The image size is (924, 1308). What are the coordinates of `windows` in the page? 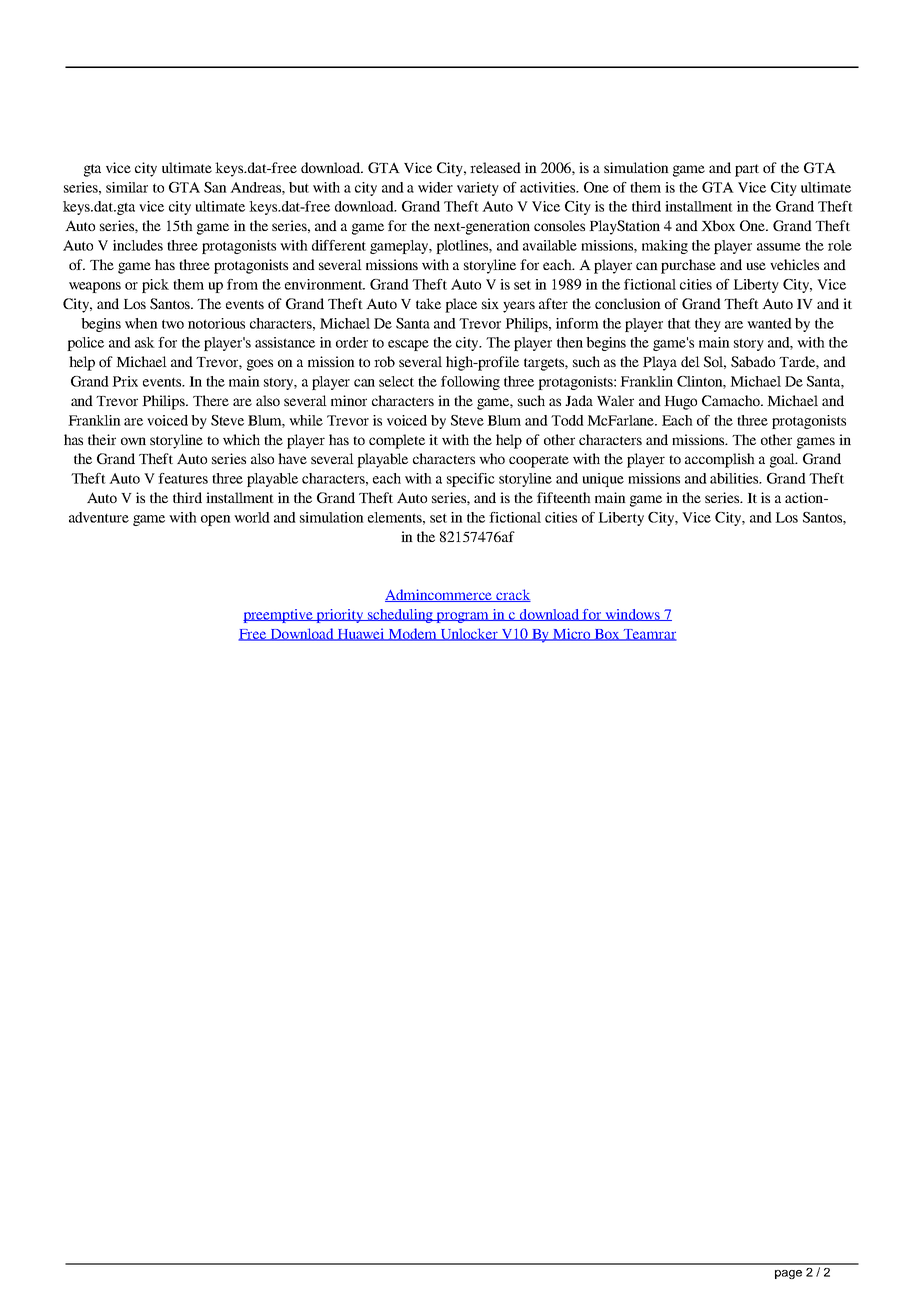 It's located at (632, 615).
